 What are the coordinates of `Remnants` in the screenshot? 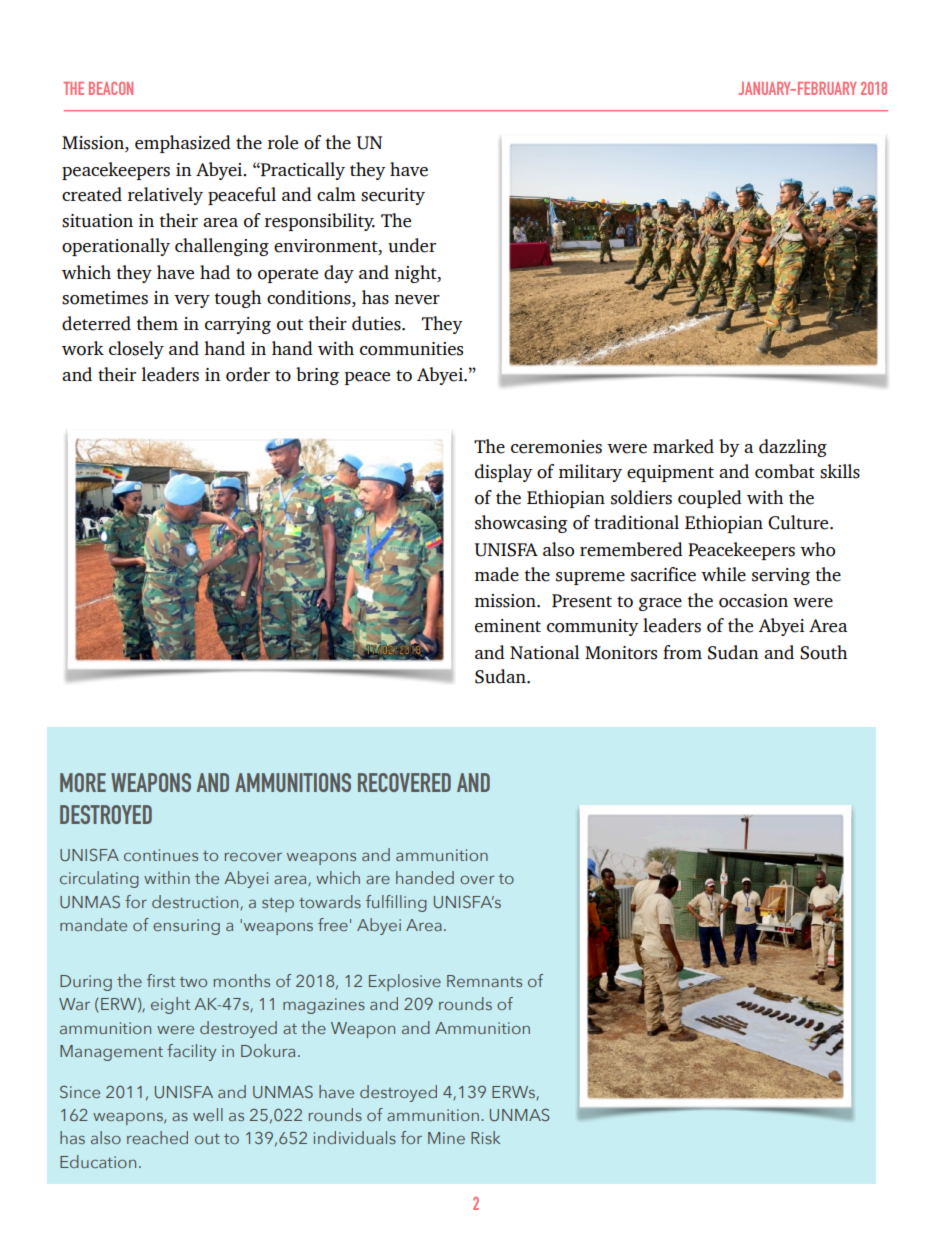 It's located at (484, 981).
